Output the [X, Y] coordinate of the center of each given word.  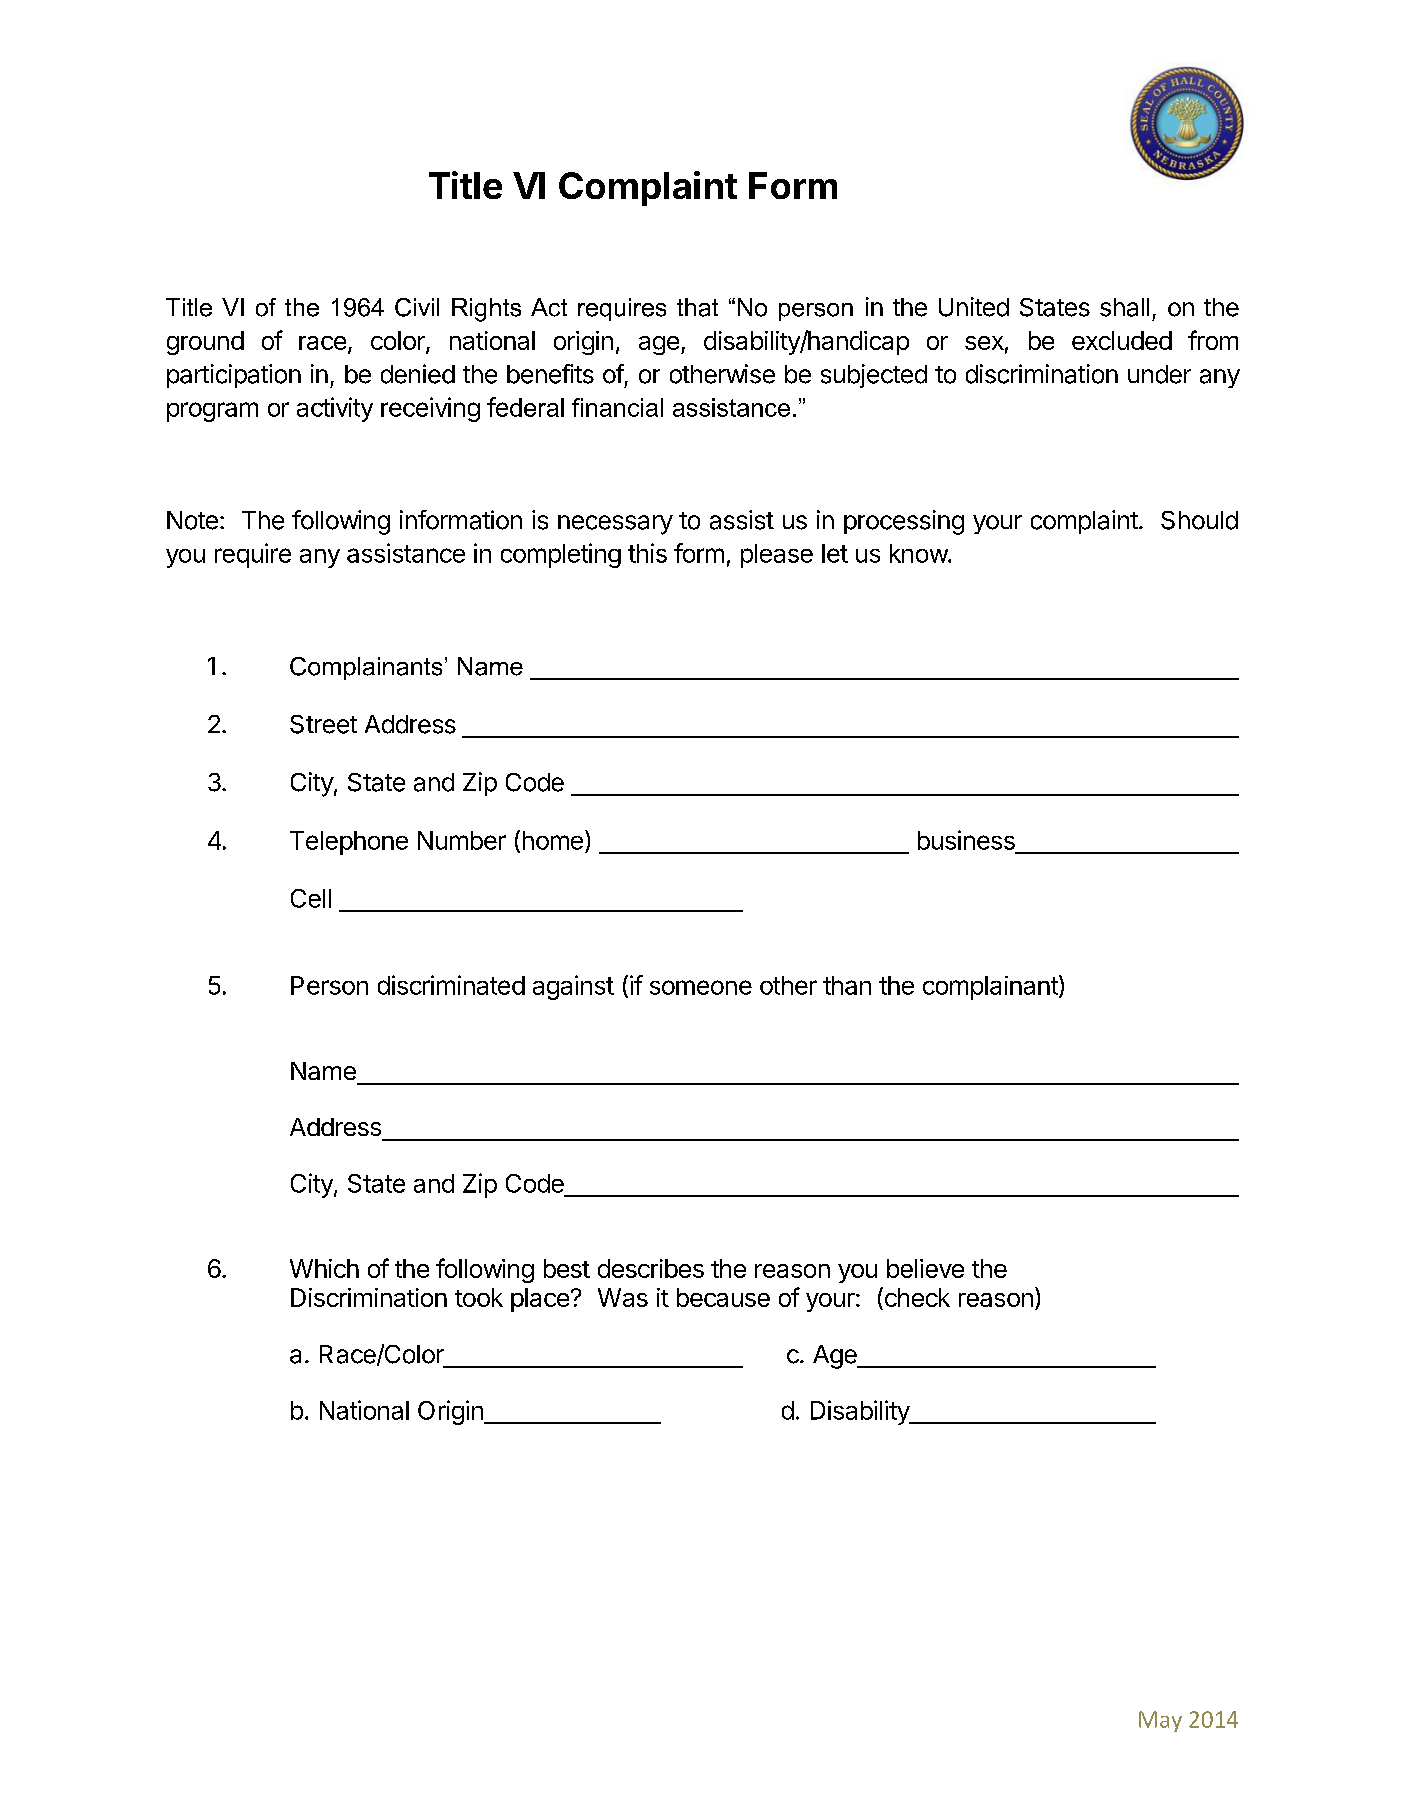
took [479, 1297]
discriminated [451, 985]
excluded [1122, 340]
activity [335, 409]
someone [701, 987]
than [847, 985]
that [697, 307]
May [1160, 1721]
